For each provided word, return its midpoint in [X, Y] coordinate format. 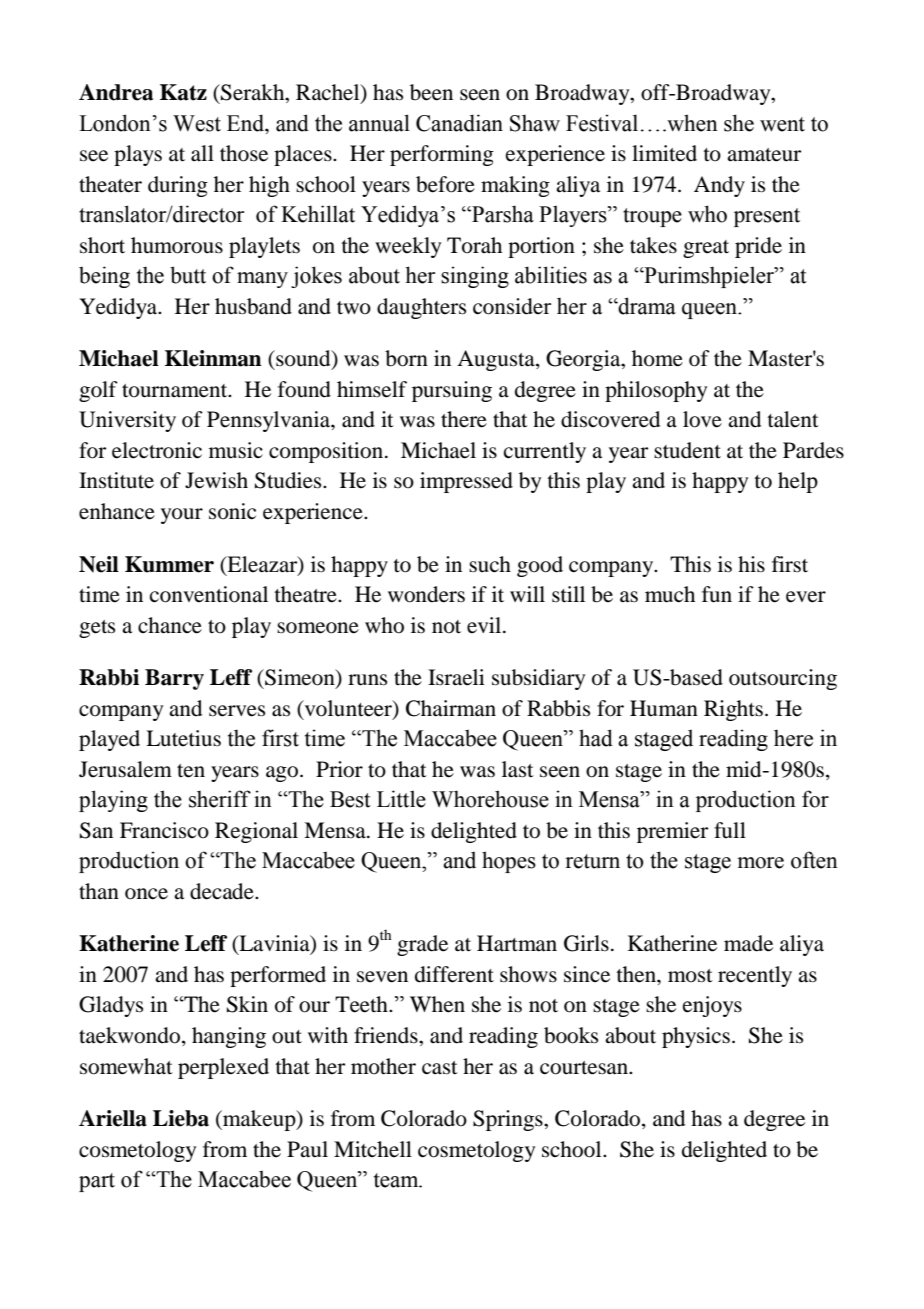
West [197, 123]
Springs [509, 1120]
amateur [764, 155]
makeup [259, 1120]
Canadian [459, 123]
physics [696, 1037]
